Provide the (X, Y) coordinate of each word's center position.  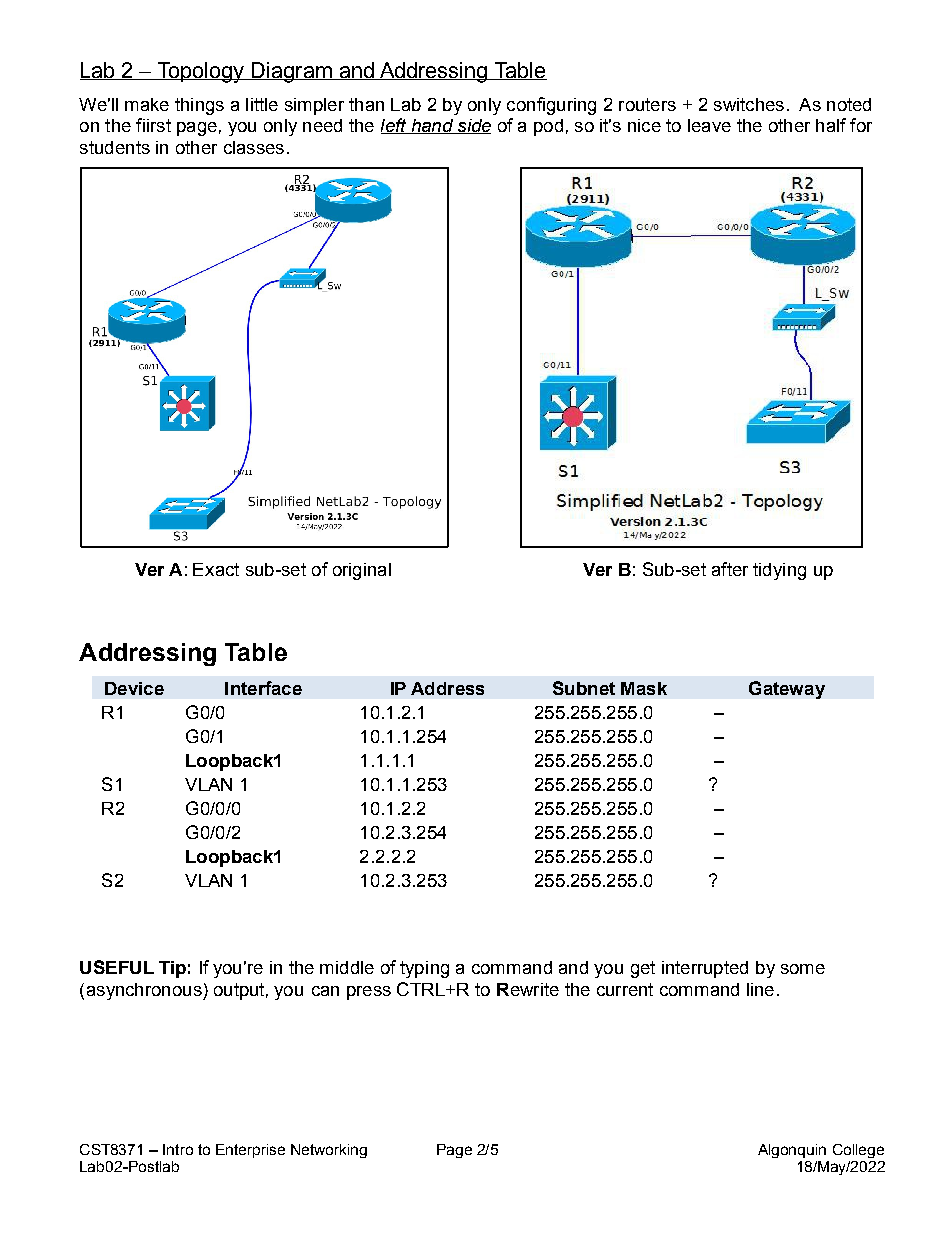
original (362, 571)
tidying (779, 571)
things (199, 106)
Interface (263, 688)
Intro (178, 1149)
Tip (172, 969)
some (803, 969)
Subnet (584, 688)
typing (424, 969)
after (730, 569)
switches (749, 104)
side (473, 126)
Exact (216, 569)
